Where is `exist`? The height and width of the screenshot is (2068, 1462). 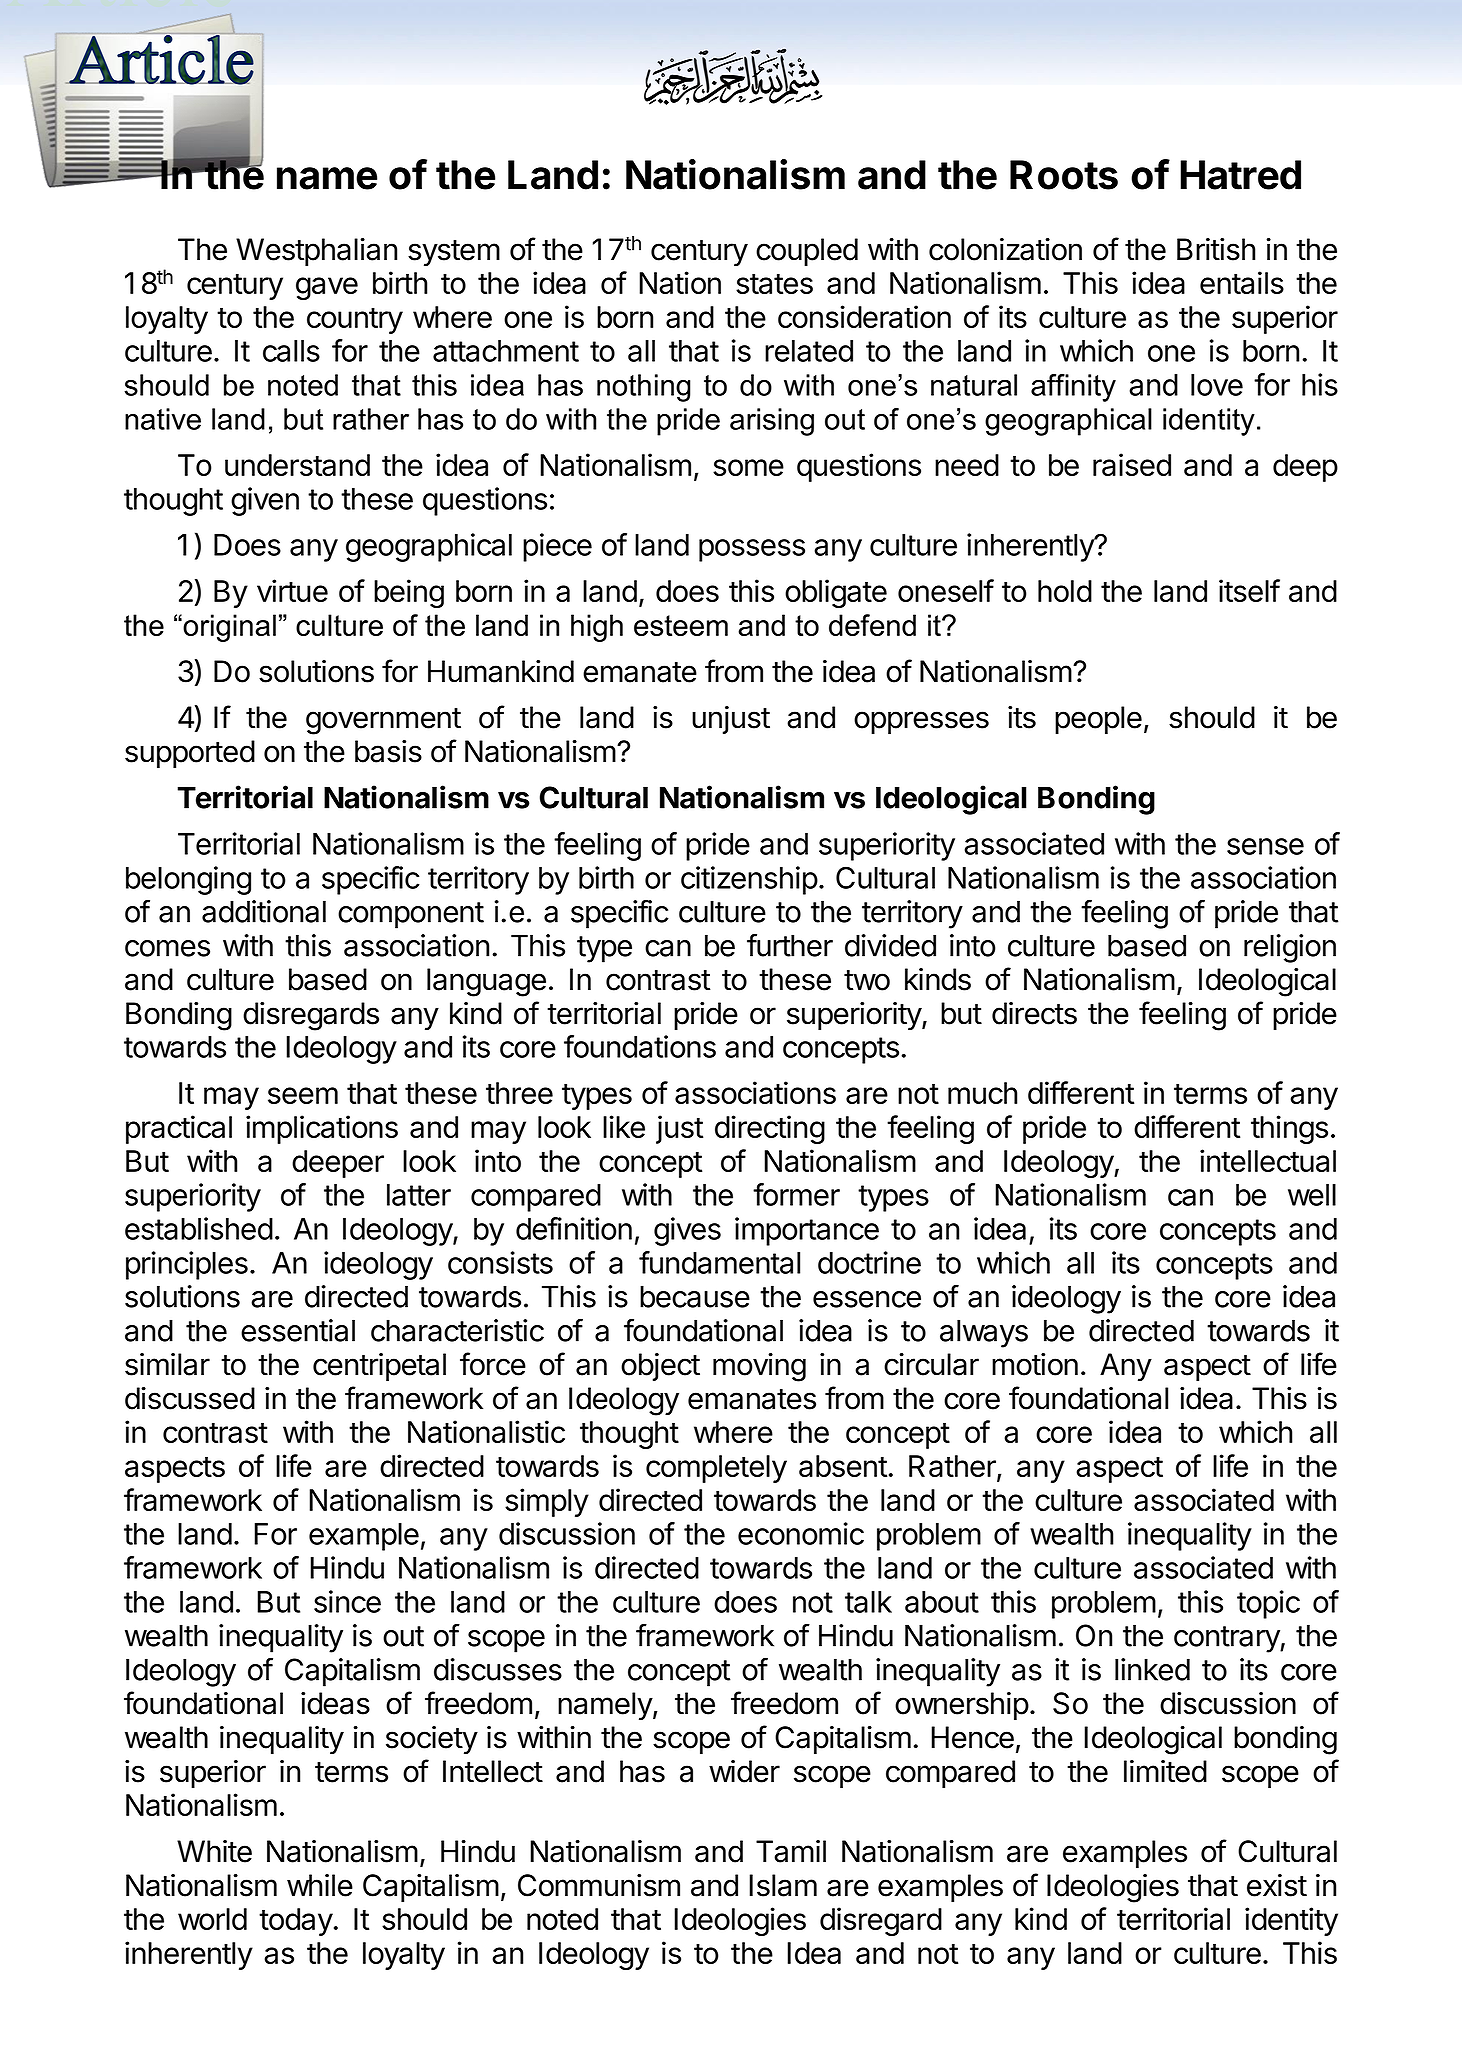
exist is located at coordinates (1277, 1885).
